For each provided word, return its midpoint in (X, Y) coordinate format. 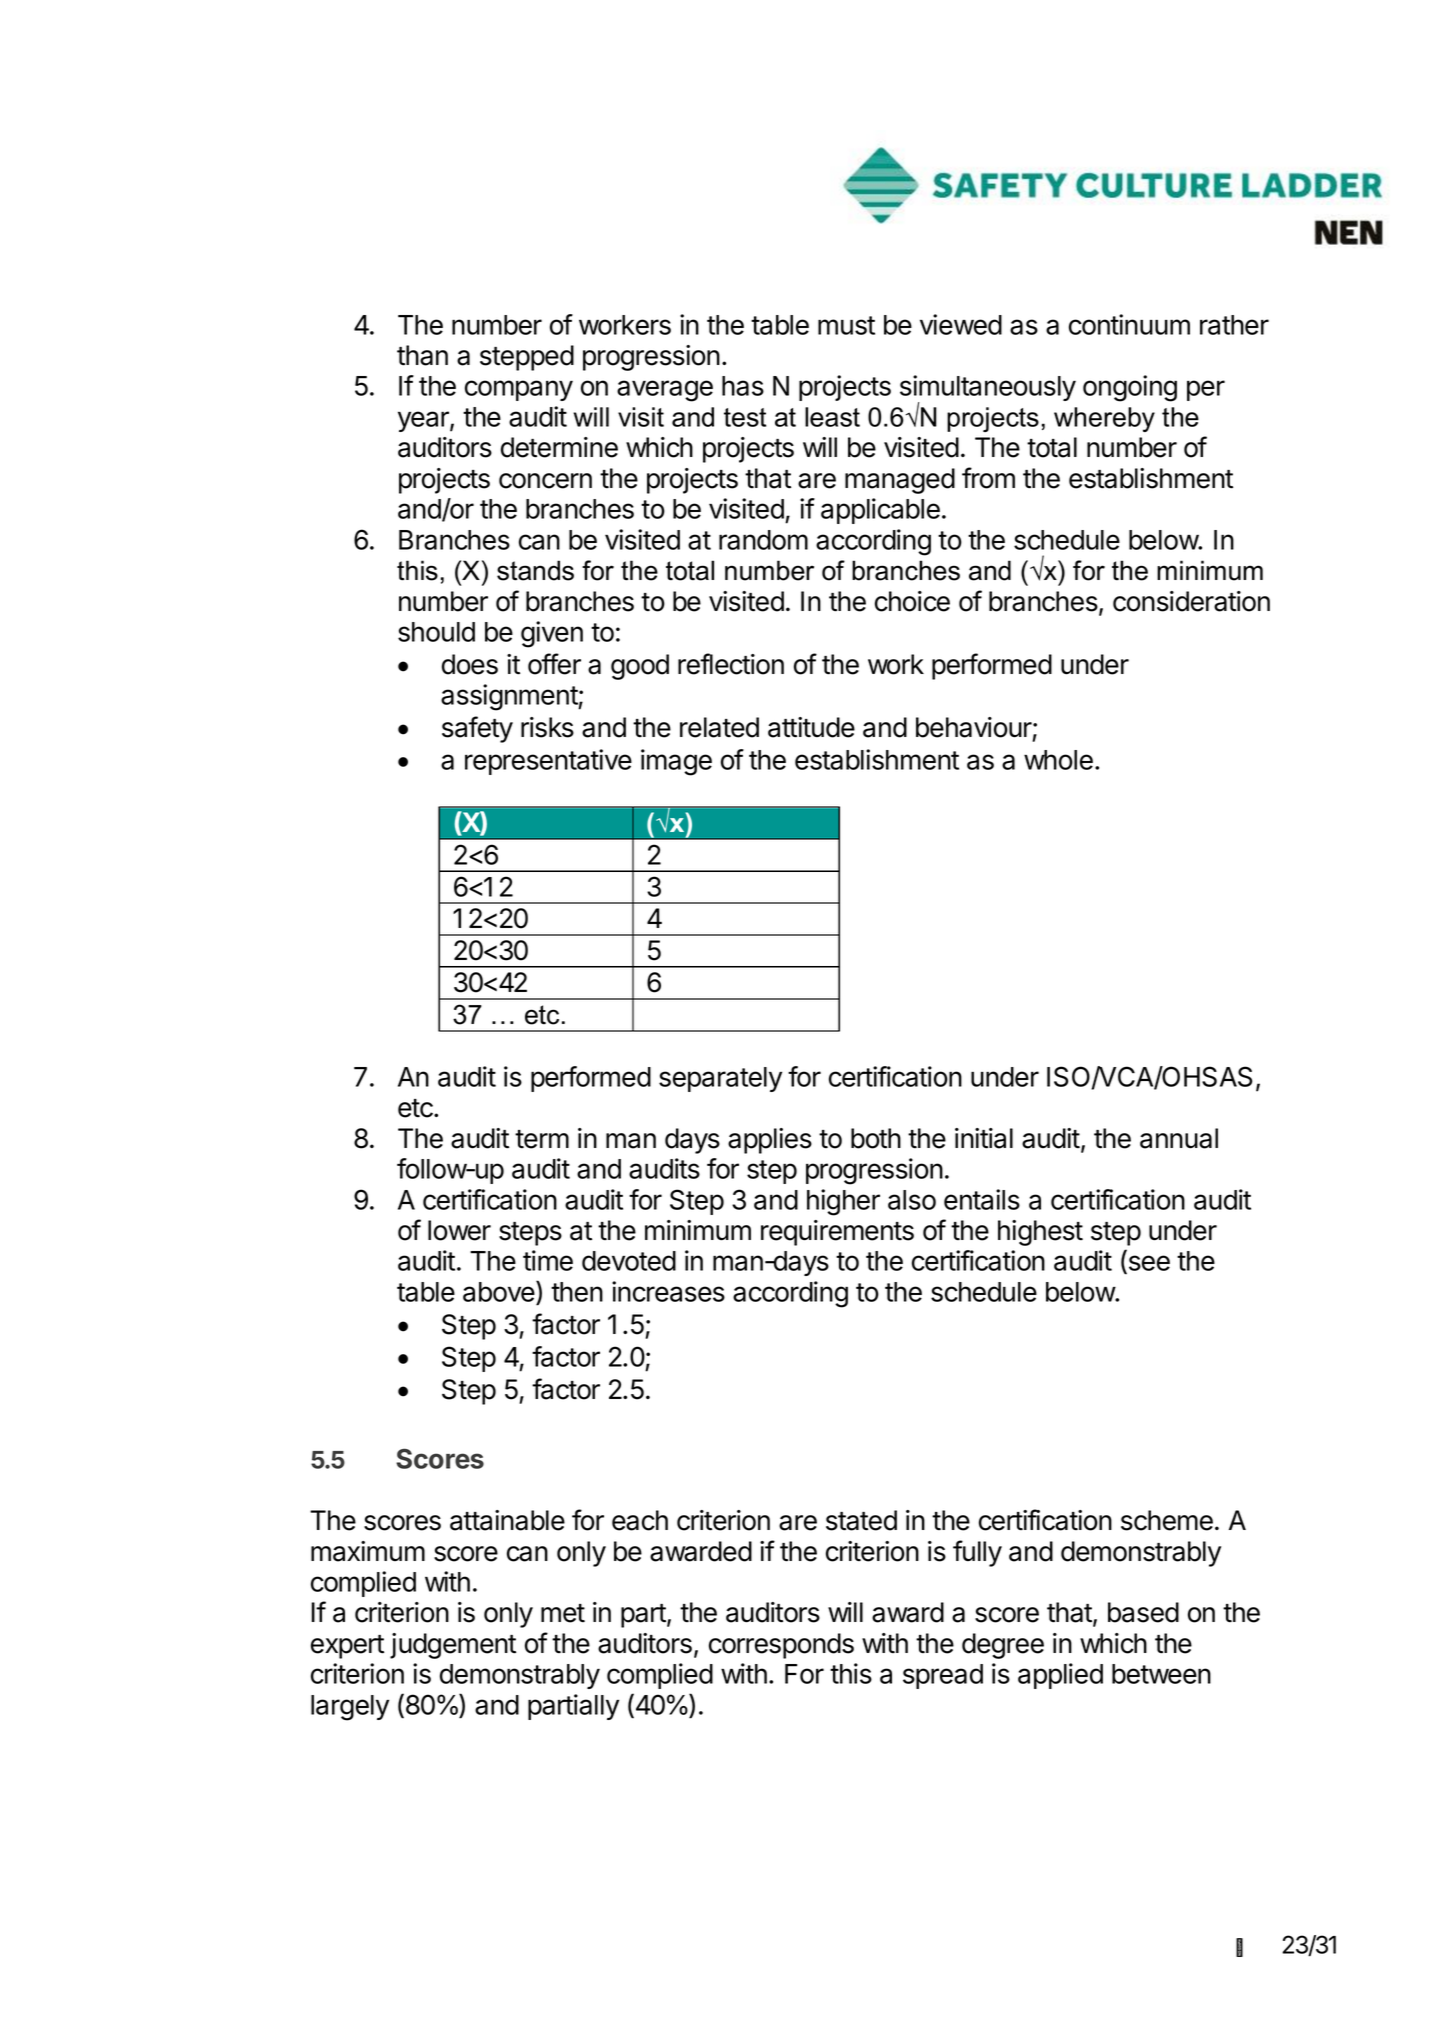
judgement (453, 1646)
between (1161, 1674)
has (743, 386)
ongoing (1130, 388)
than (422, 355)
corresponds (781, 1646)
